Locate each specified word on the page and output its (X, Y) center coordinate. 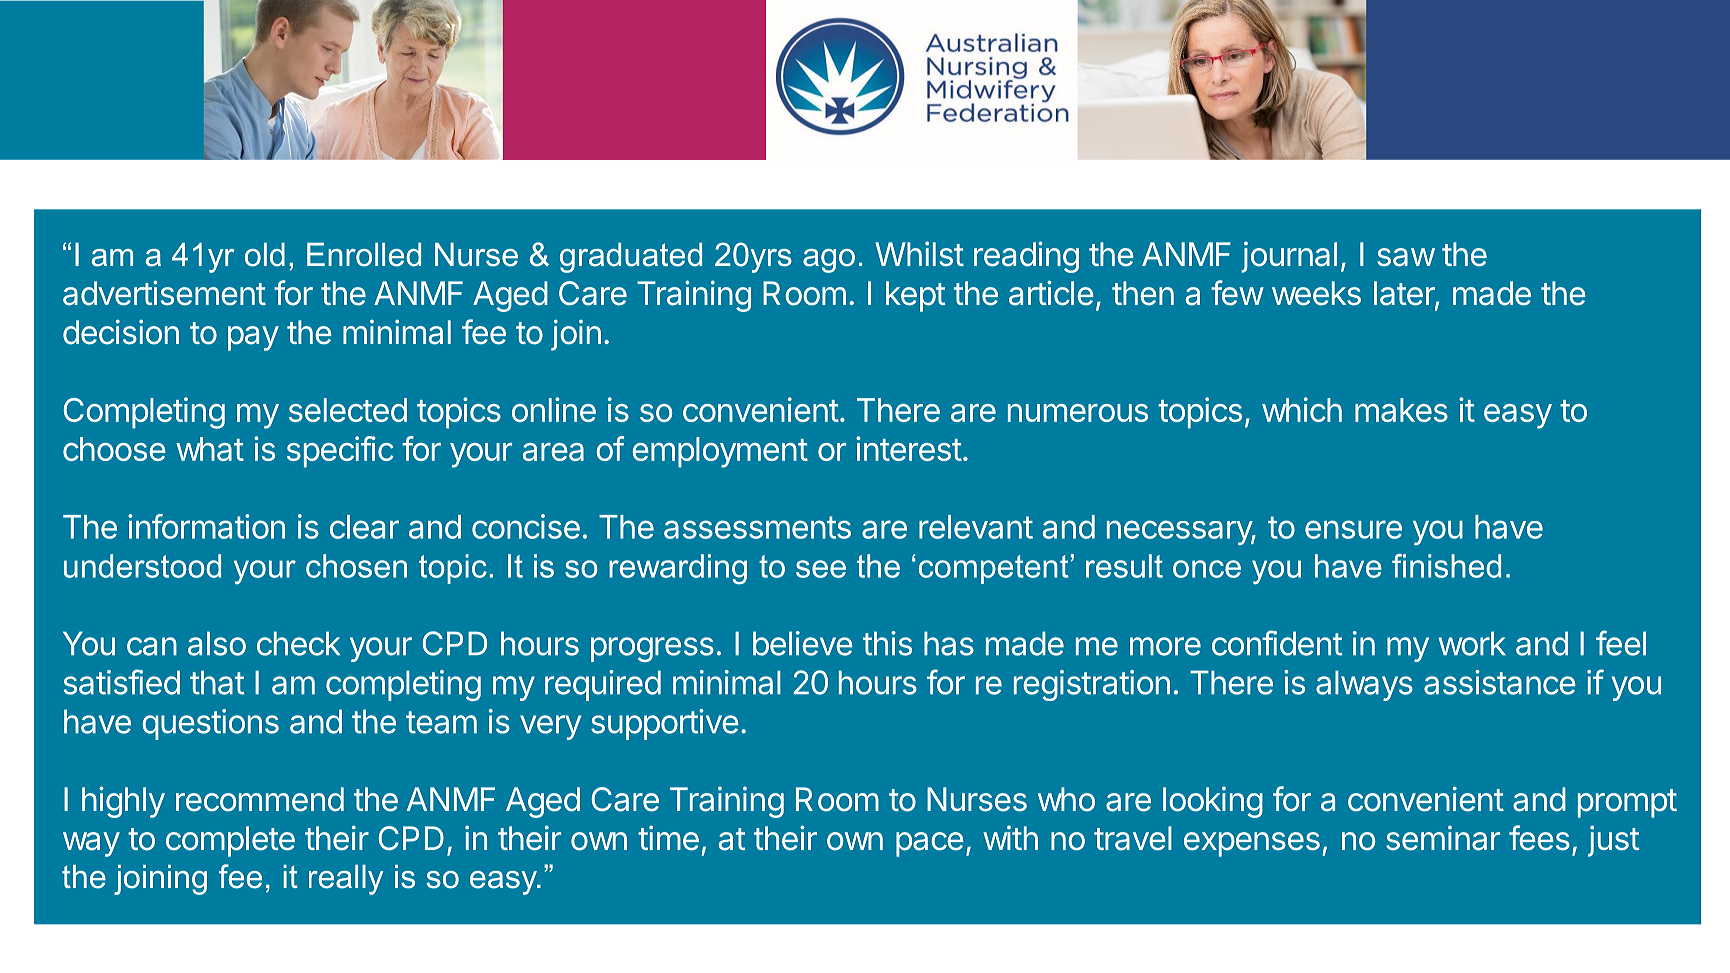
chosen (356, 566)
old (265, 255)
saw (1406, 257)
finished (1446, 566)
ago (829, 261)
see (821, 569)
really (346, 880)
